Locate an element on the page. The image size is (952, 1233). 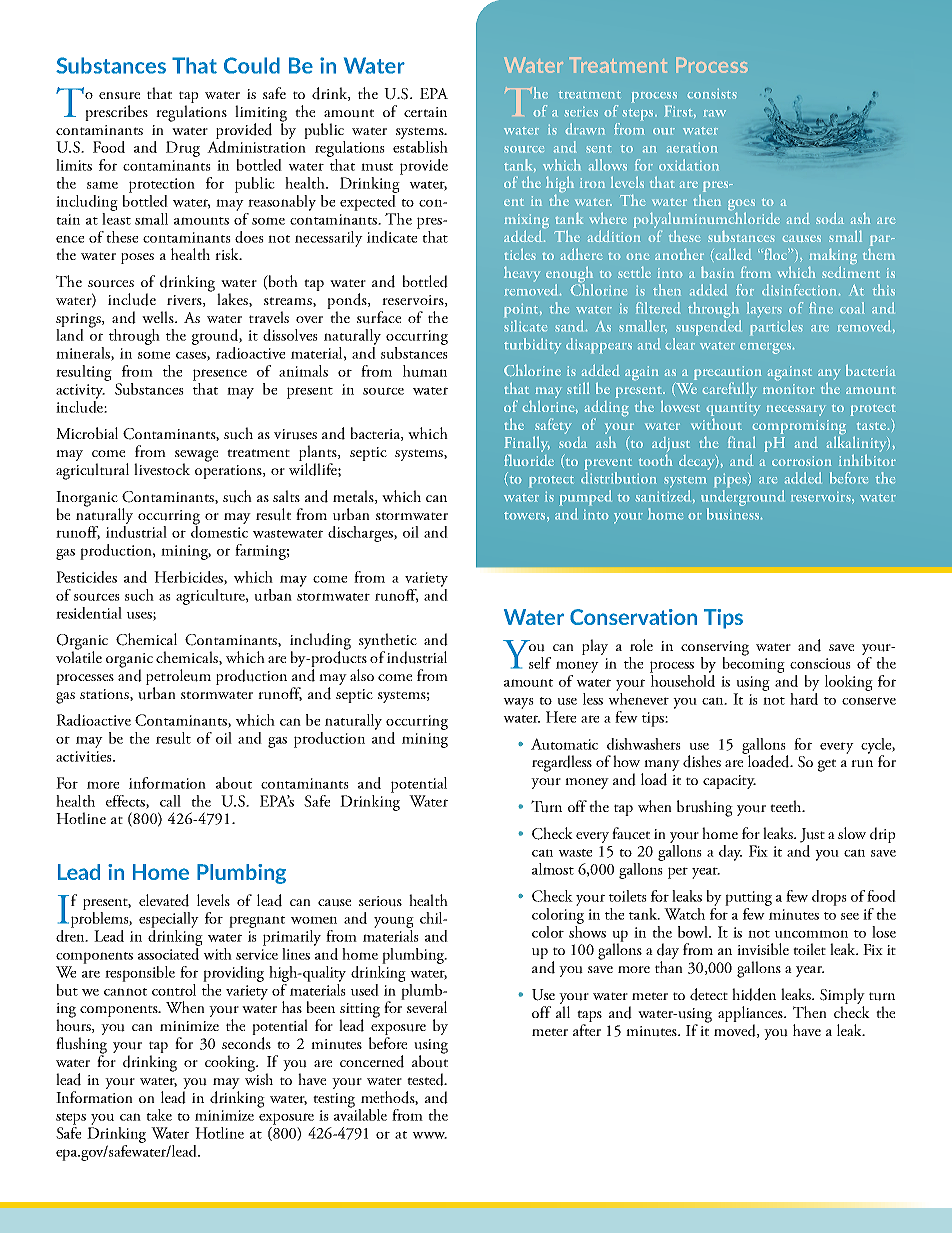
consists is located at coordinates (712, 93).
